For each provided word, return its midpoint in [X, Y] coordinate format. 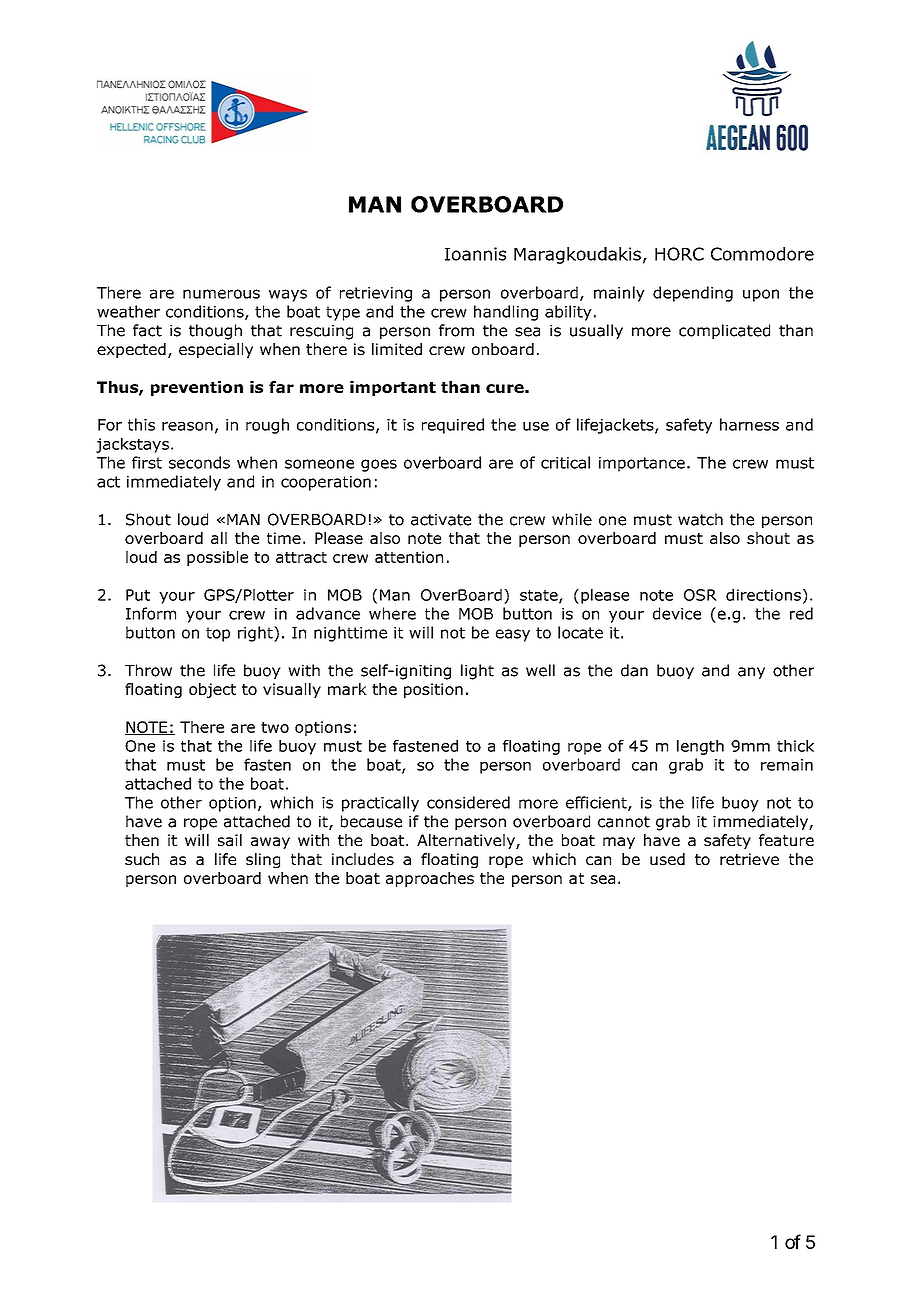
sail [230, 840]
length [700, 747]
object [212, 690]
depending [693, 294]
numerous [221, 294]
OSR [700, 595]
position [433, 690]
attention [409, 557]
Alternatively [467, 841]
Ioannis [475, 254]
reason [187, 426]
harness [749, 424]
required [453, 426]
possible [217, 558]
